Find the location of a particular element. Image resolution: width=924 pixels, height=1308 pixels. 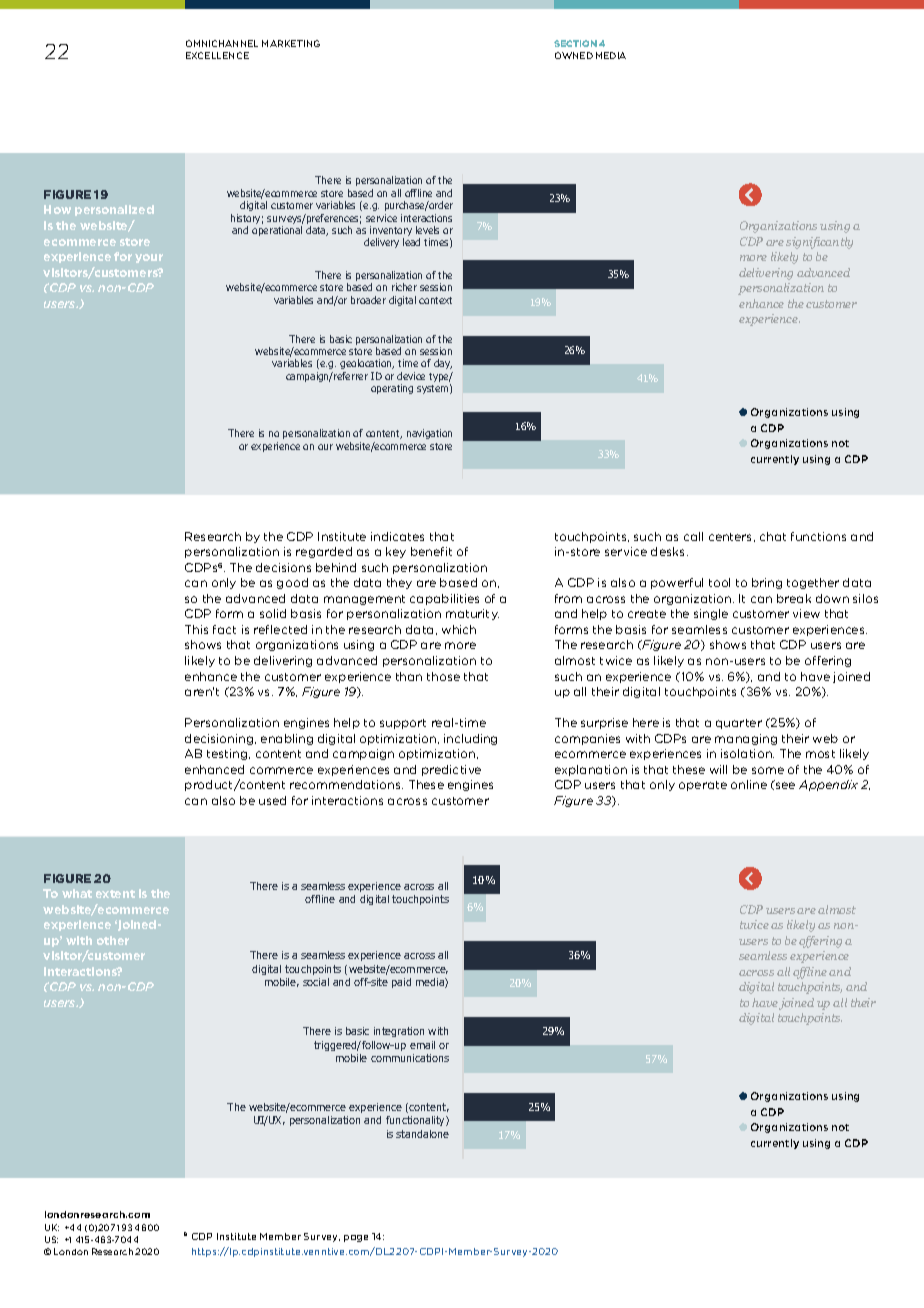

page is located at coordinates (356, 1238).
